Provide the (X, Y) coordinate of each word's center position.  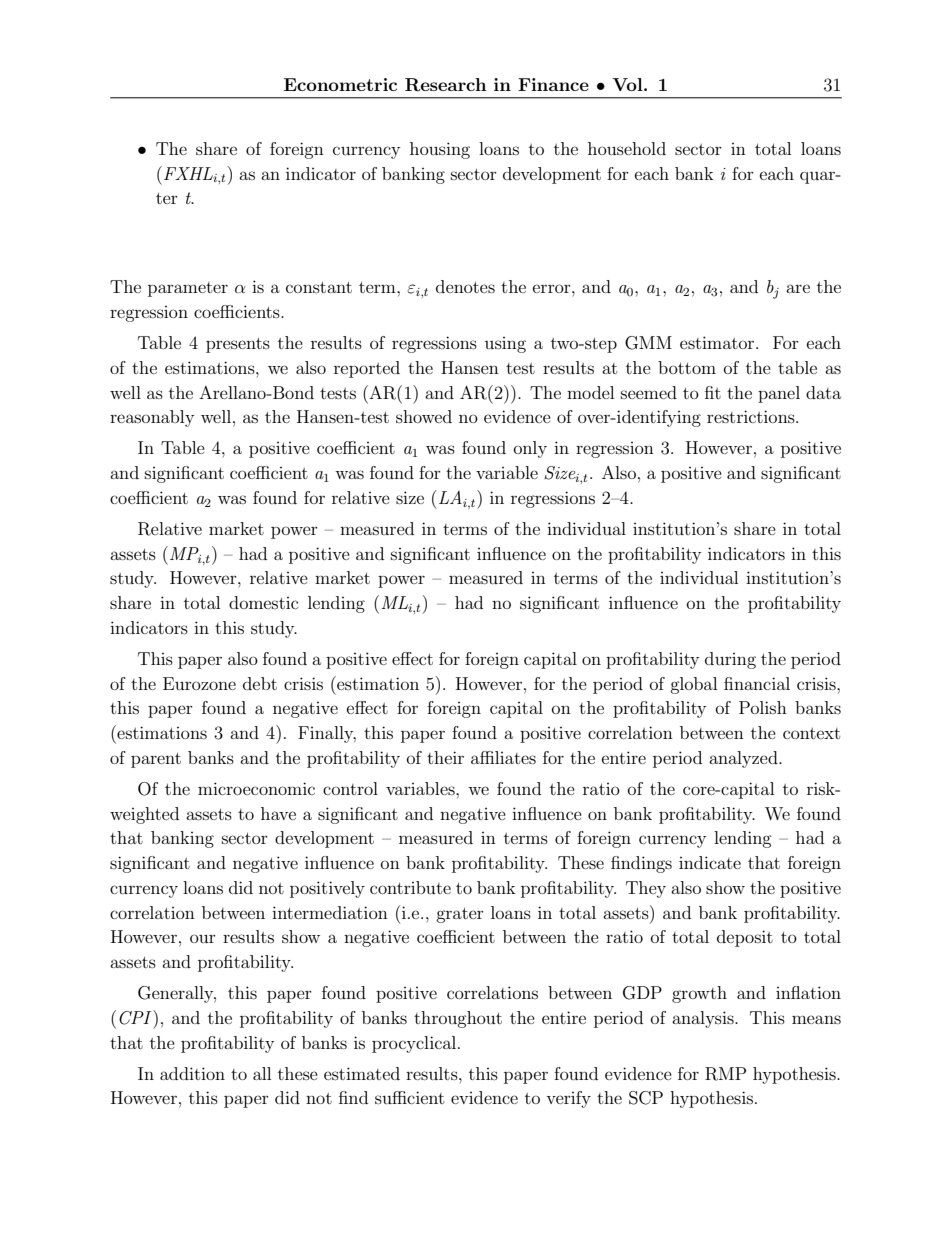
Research (446, 85)
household (627, 148)
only (530, 449)
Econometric (340, 84)
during (730, 660)
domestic (263, 602)
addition (192, 1073)
